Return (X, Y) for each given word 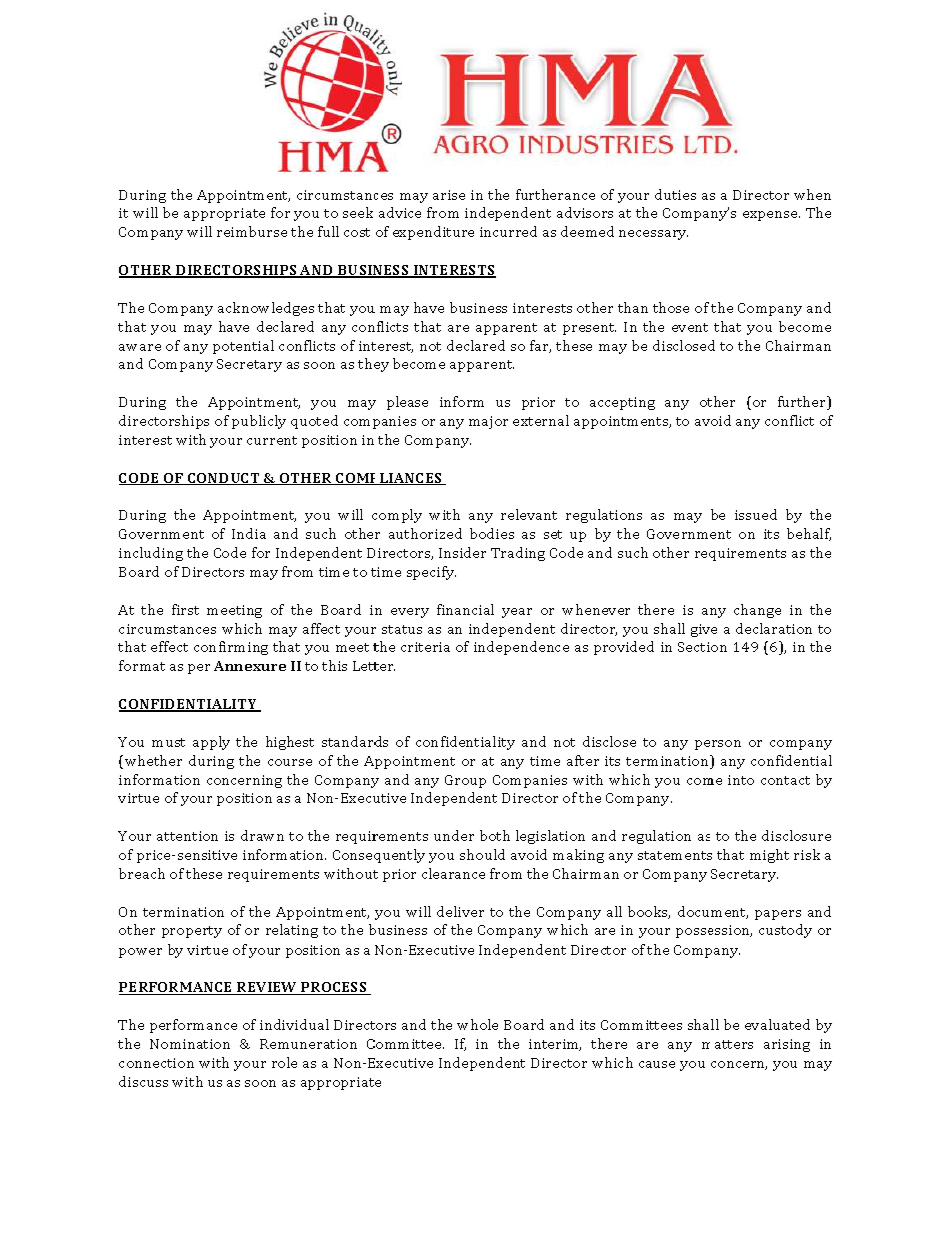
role (284, 1062)
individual (294, 1024)
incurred (508, 231)
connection (156, 1063)
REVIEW (267, 988)
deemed (587, 231)
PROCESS (334, 988)
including (151, 554)
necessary (653, 235)
